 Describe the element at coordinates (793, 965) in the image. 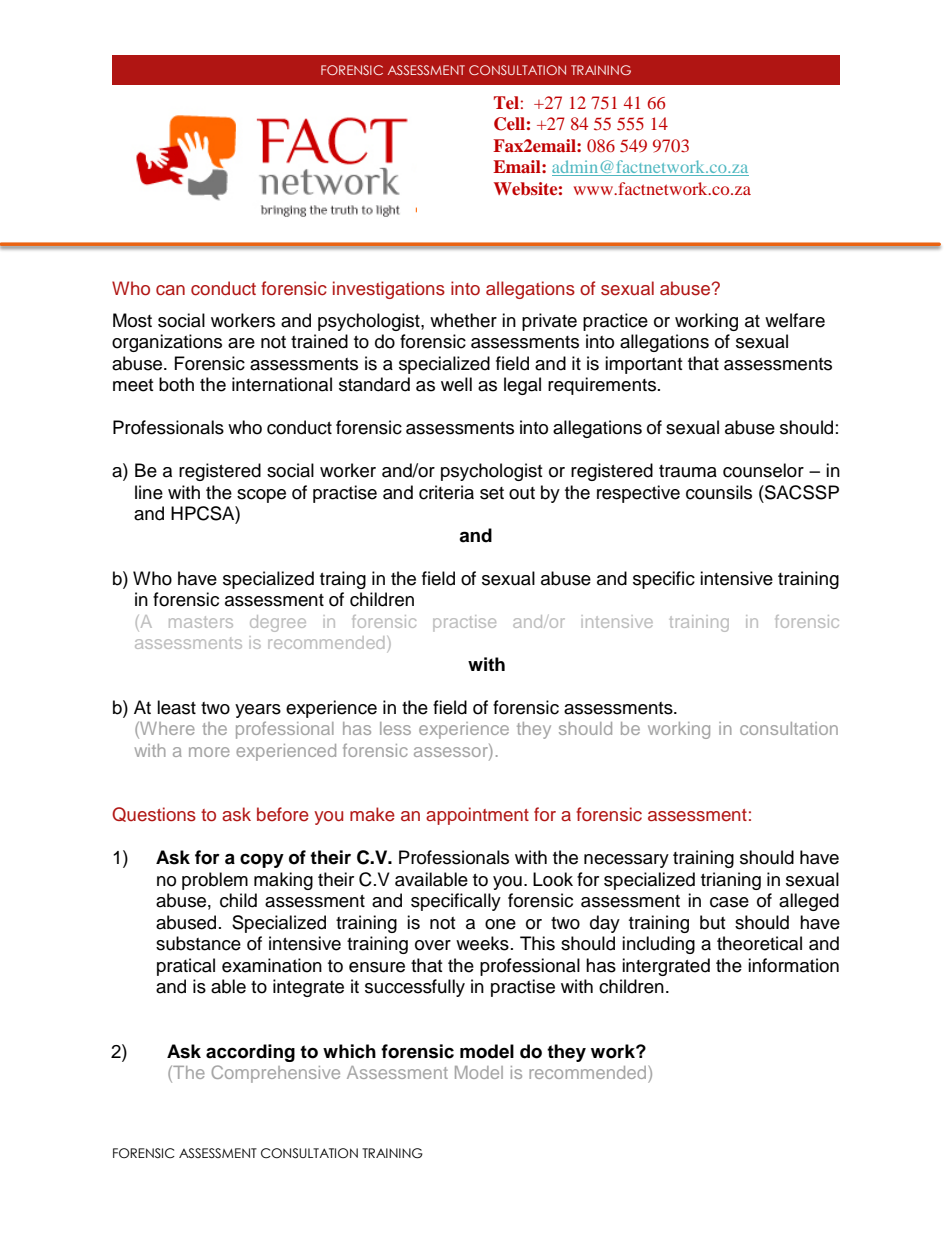

I see `information` at that location.
